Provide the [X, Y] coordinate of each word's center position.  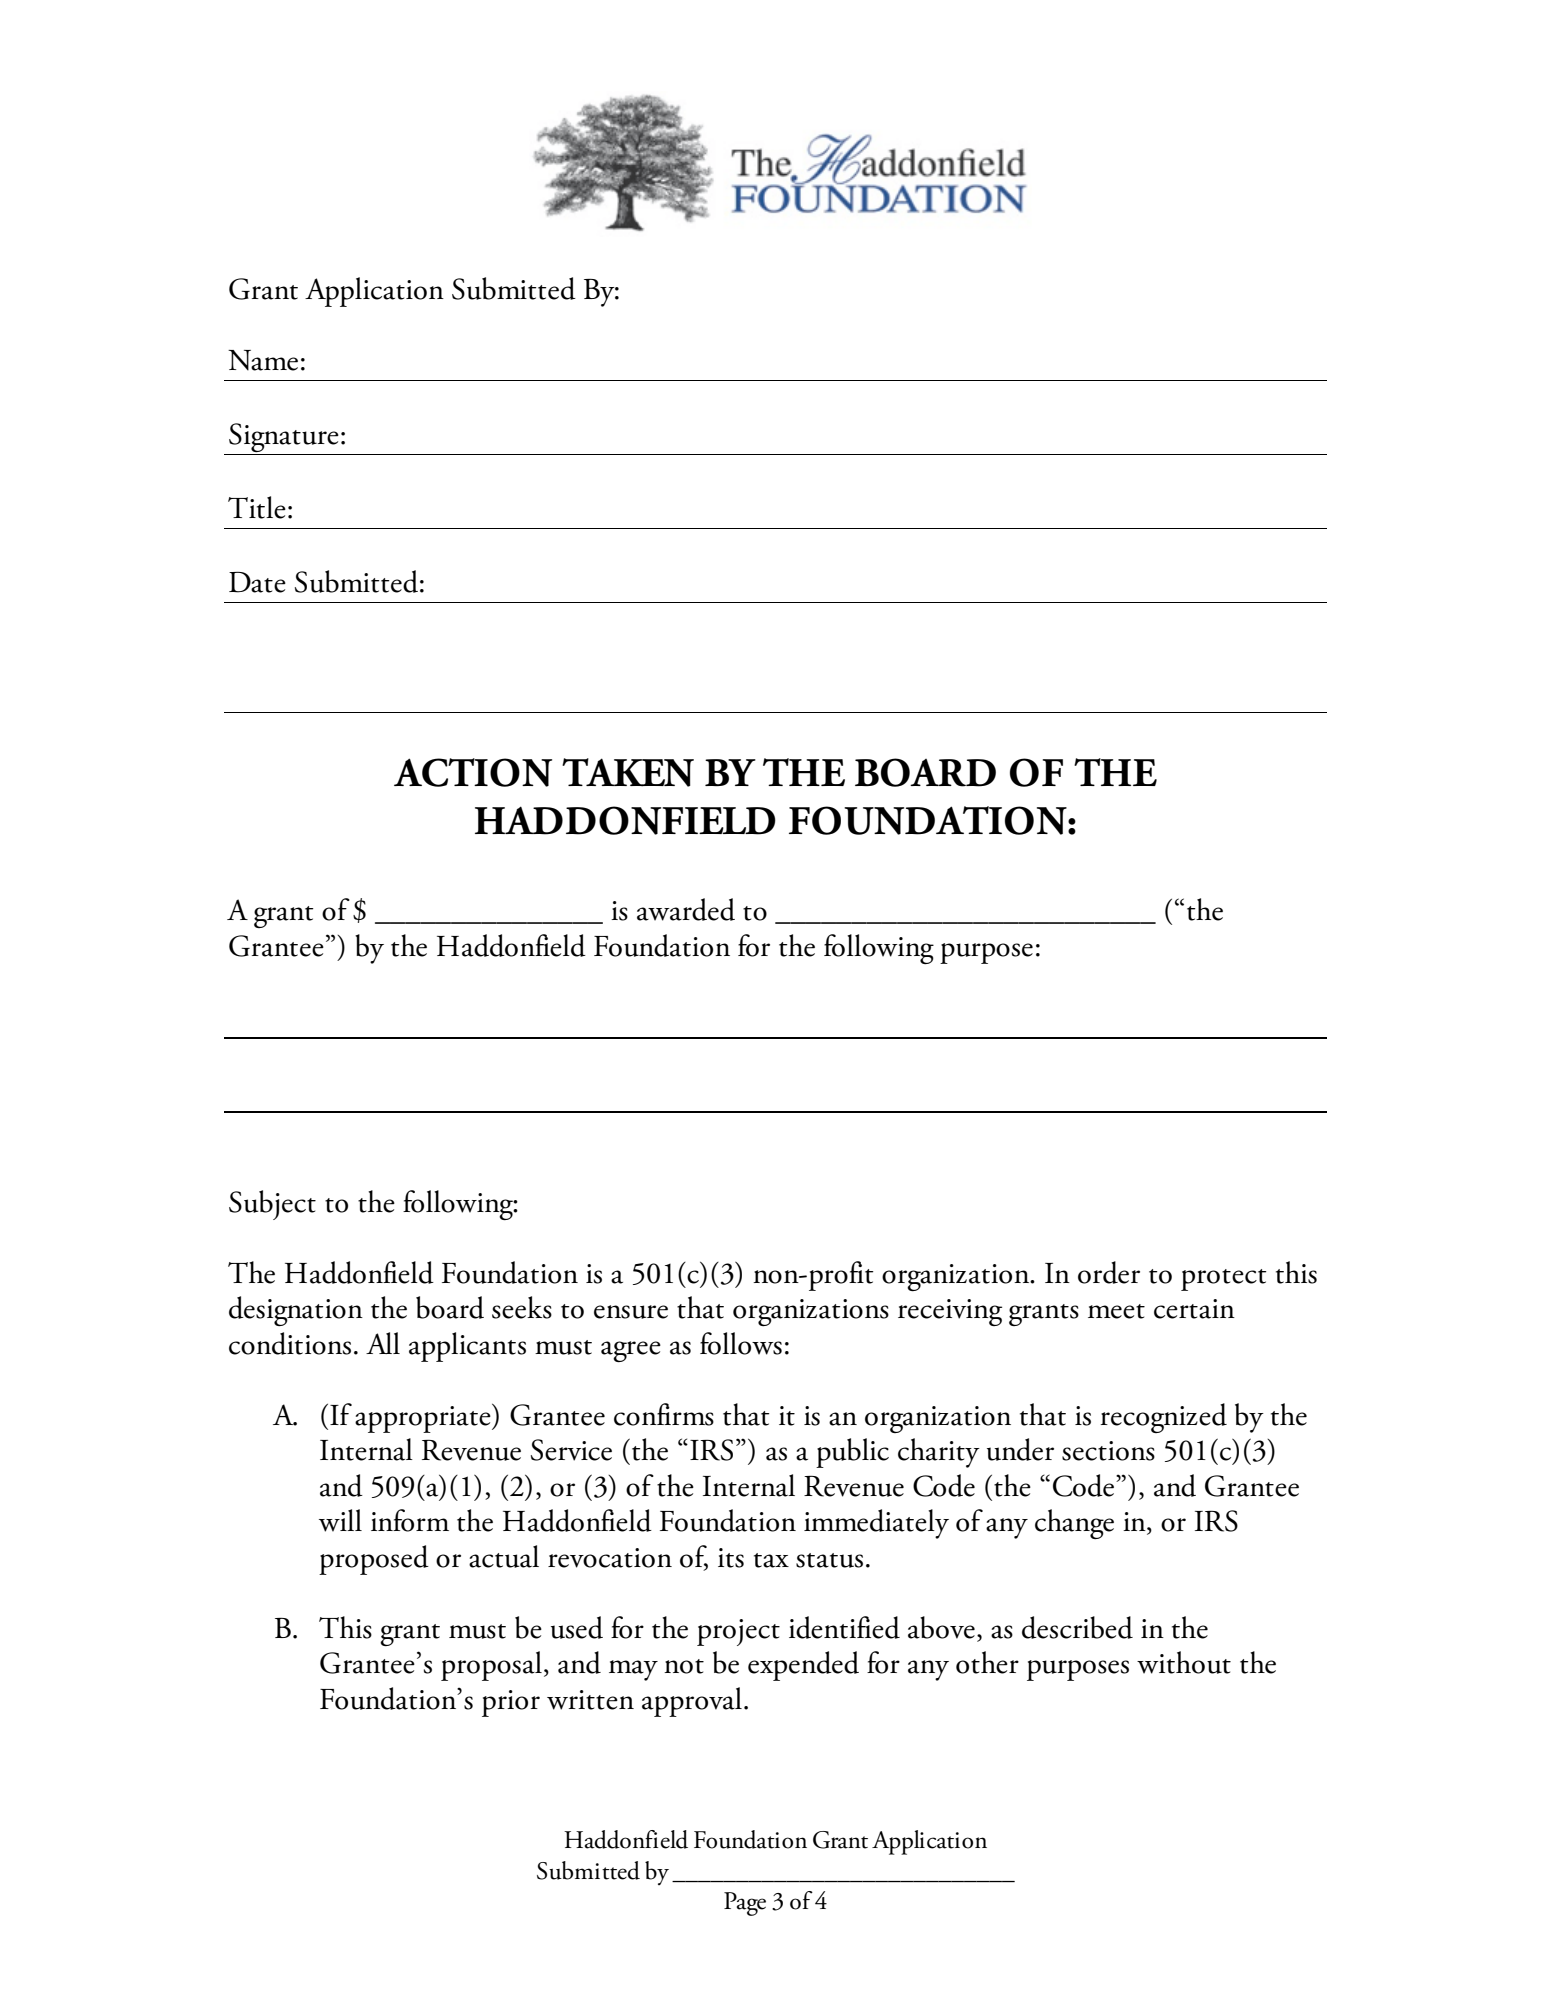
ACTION [473, 772]
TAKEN [628, 772]
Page [745, 1904]
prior [511, 1703]
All [383, 1343]
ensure [631, 1312]
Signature [284, 439]
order [1109, 1272]
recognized [1164, 1418]
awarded [686, 909]
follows [741, 1343]
